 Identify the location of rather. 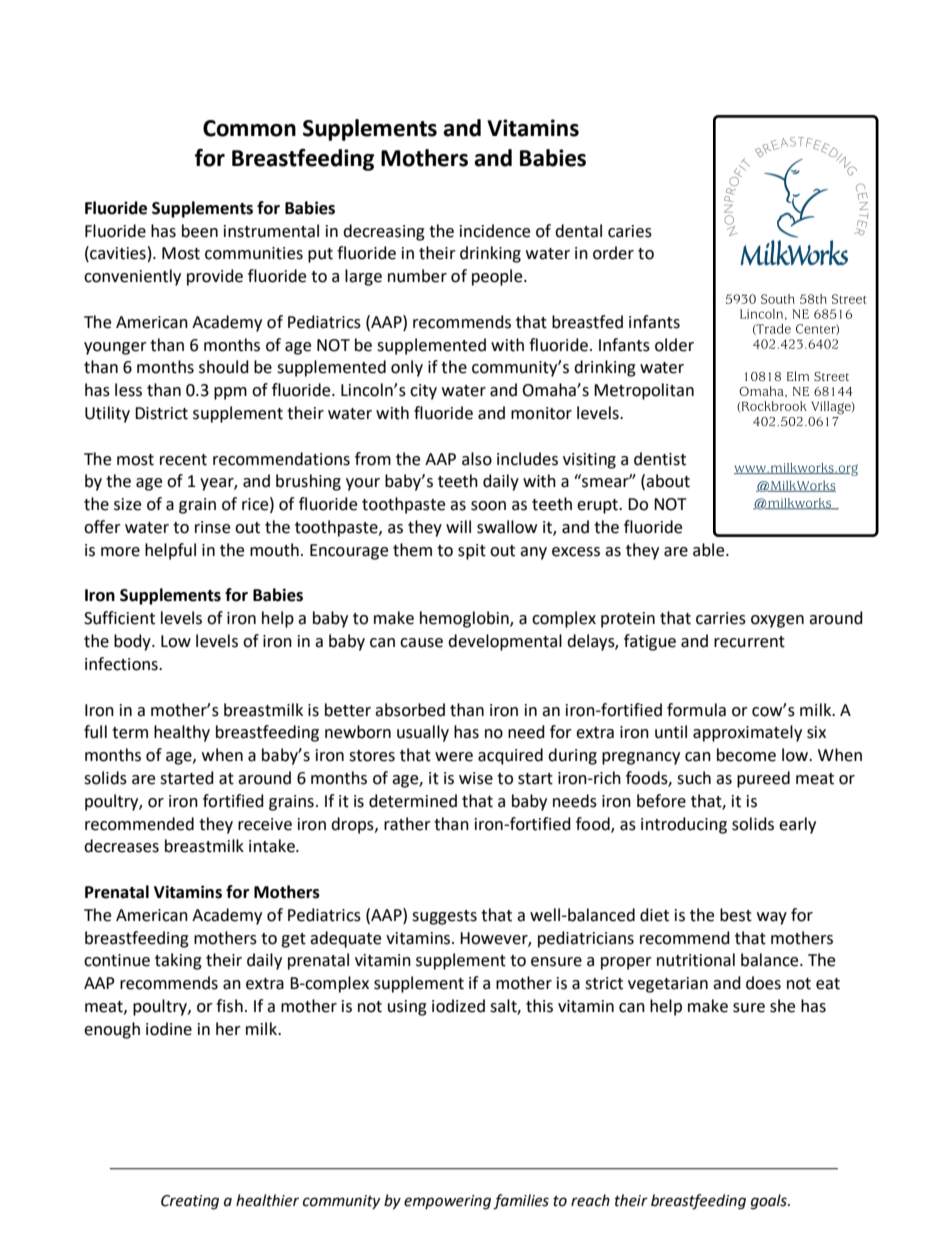
(407, 824).
